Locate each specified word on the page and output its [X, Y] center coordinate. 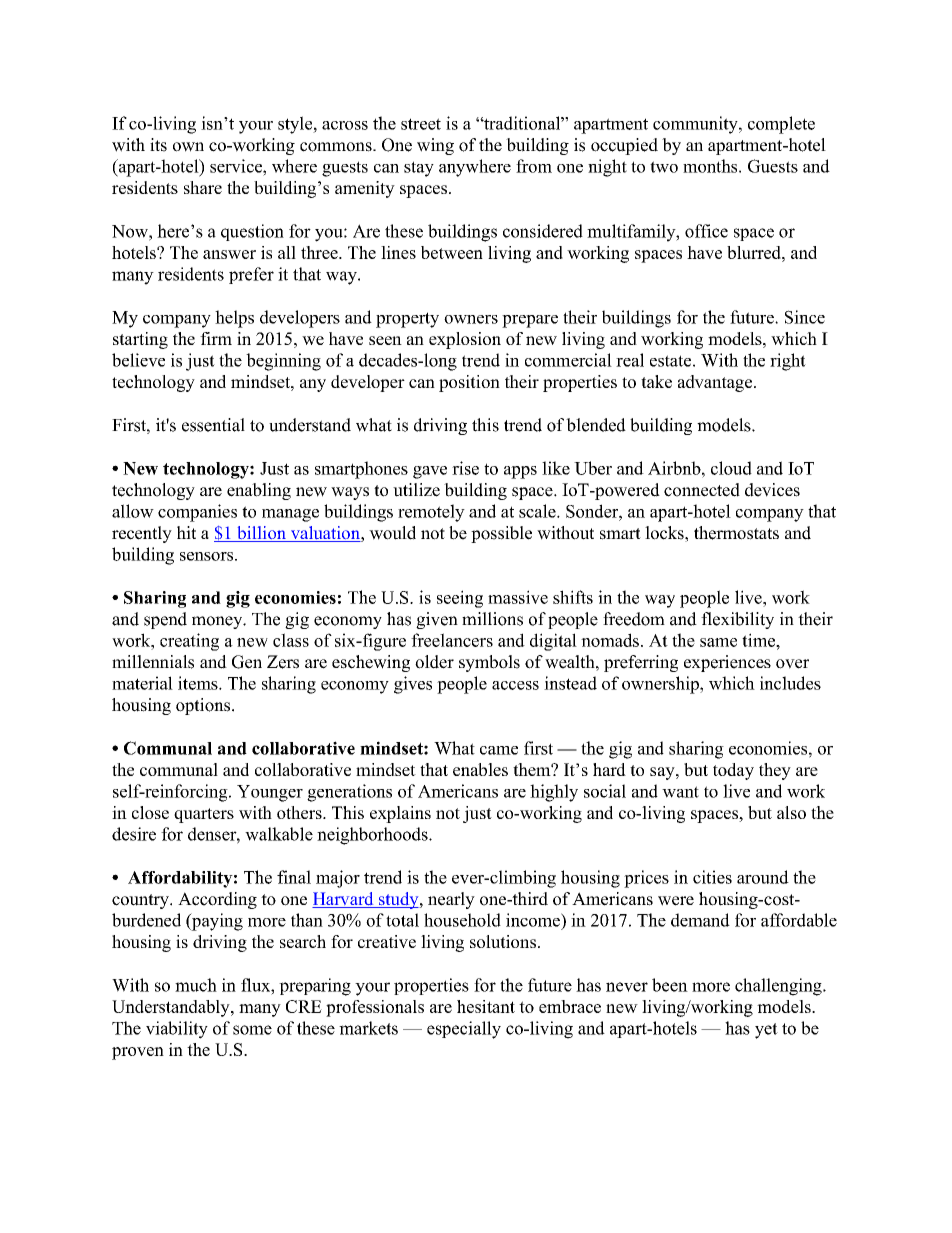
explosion [465, 340]
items [199, 683]
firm [216, 338]
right [788, 362]
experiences [727, 663]
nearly [451, 900]
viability [177, 1030]
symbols [489, 663]
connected [702, 490]
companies [197, 513]
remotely [431, 513]
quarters [204, 815]
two [664, 167]
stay [419, 169]
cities [712, 877]
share [203, 187]
